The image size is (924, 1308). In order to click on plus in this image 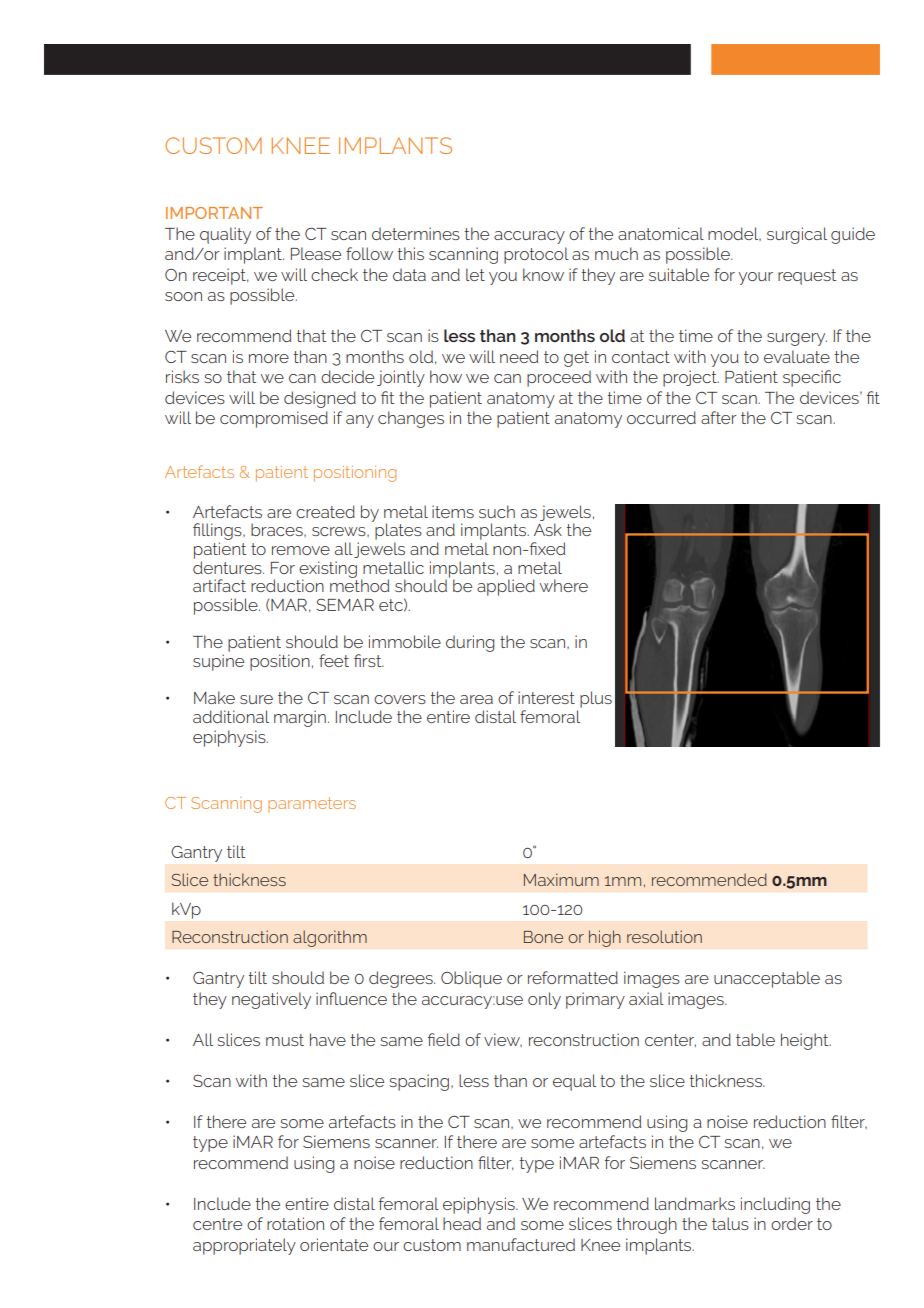, I will do `click(596, 699)`.
